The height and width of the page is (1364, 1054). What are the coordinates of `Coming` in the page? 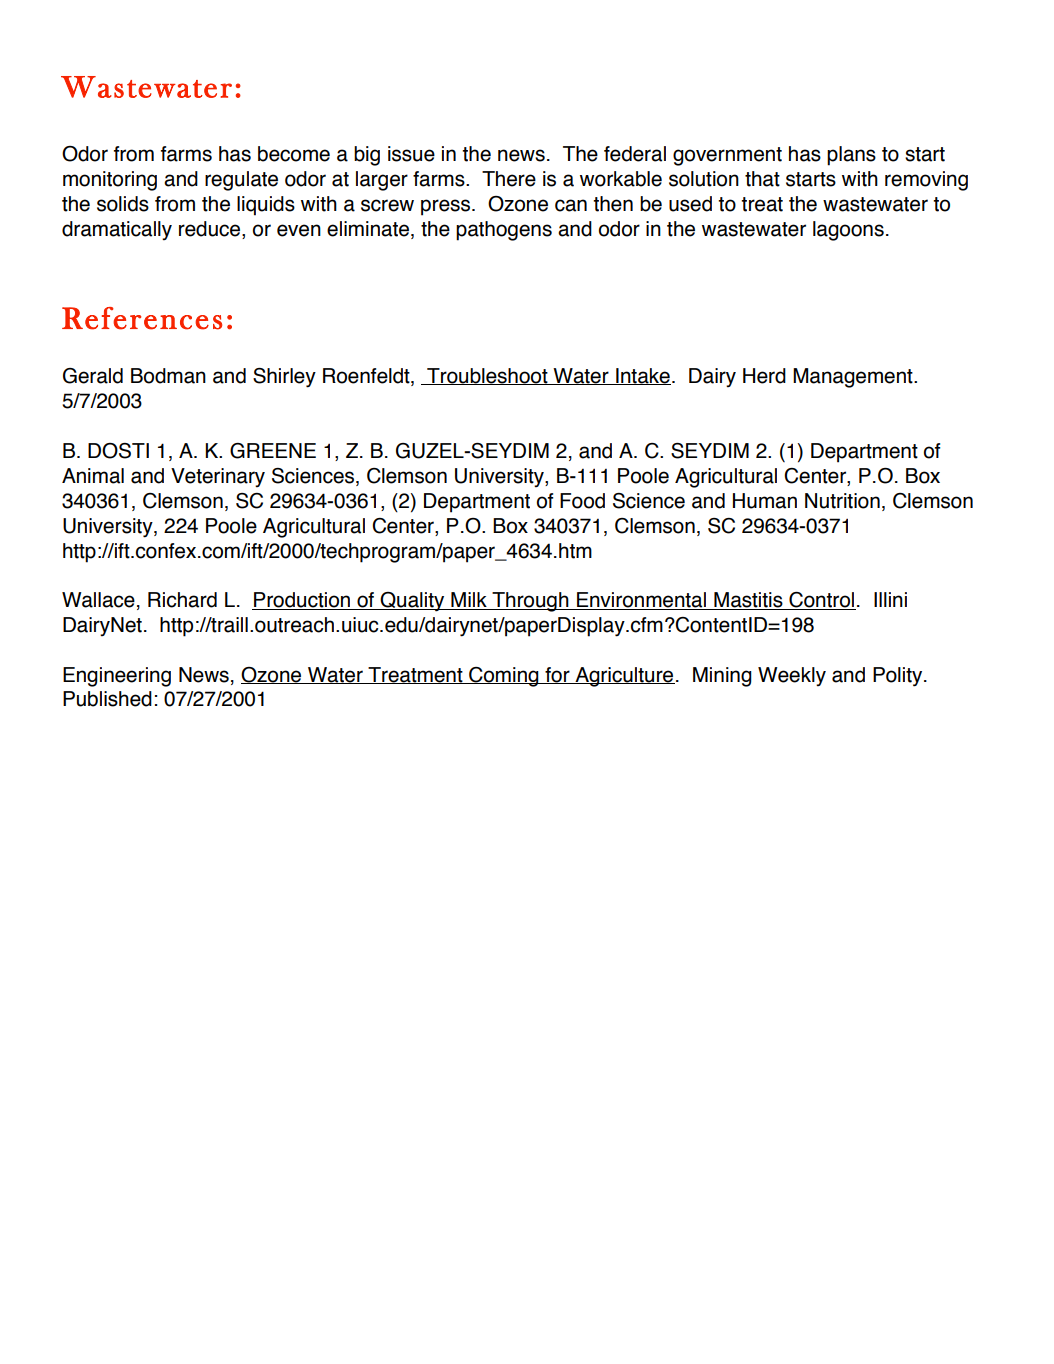 It's located at (504, 677).
